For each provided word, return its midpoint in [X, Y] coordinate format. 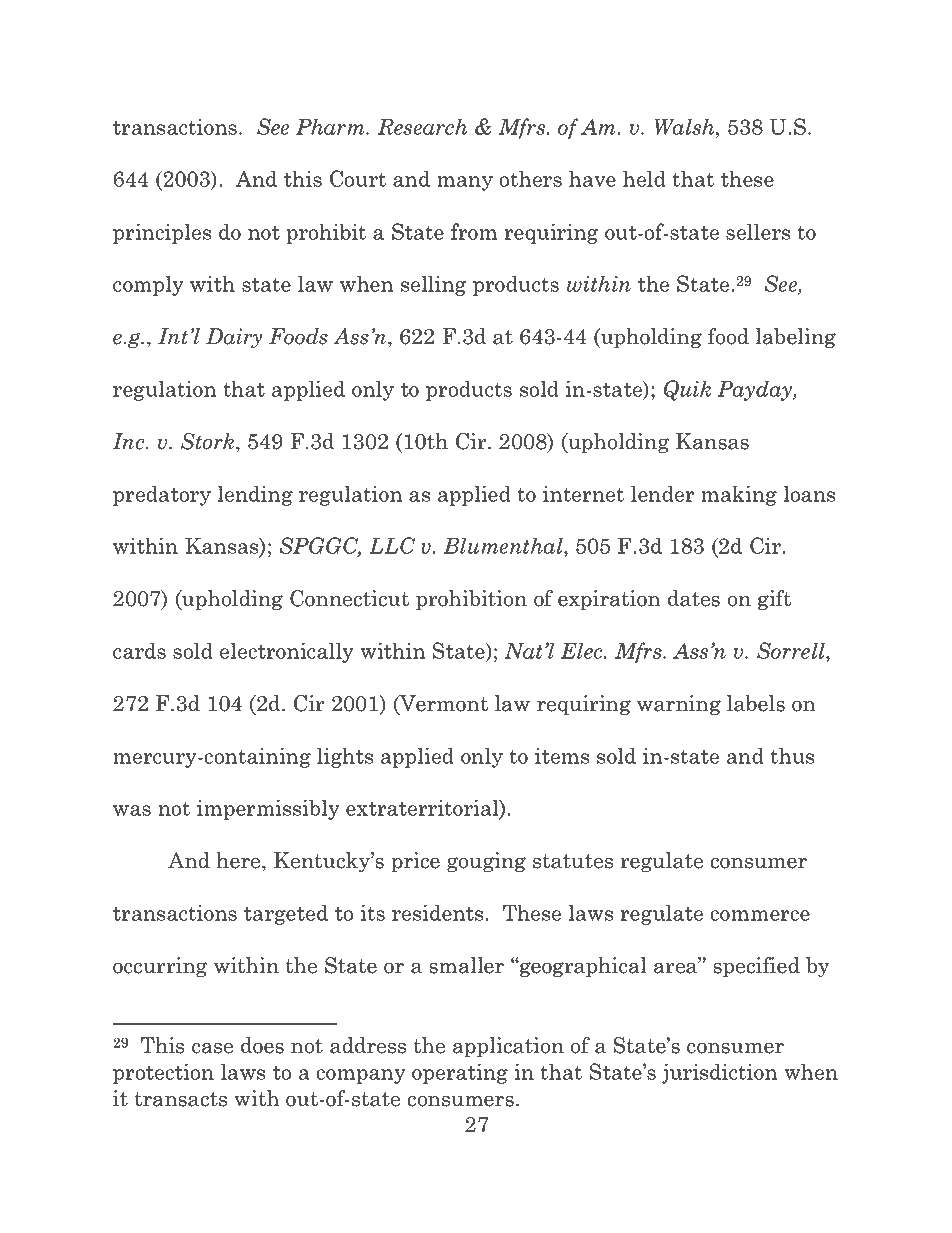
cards [139, 650]
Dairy [234, 338]
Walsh [685, 126]
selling [433, 285]
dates [694, 598]
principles [162, 233]
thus [792, 755]
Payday [755, 390]
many [465, 183]
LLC [392, 545]
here [239, 860]
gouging [486, 862]
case [212, 1048]
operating [460, 1073]
